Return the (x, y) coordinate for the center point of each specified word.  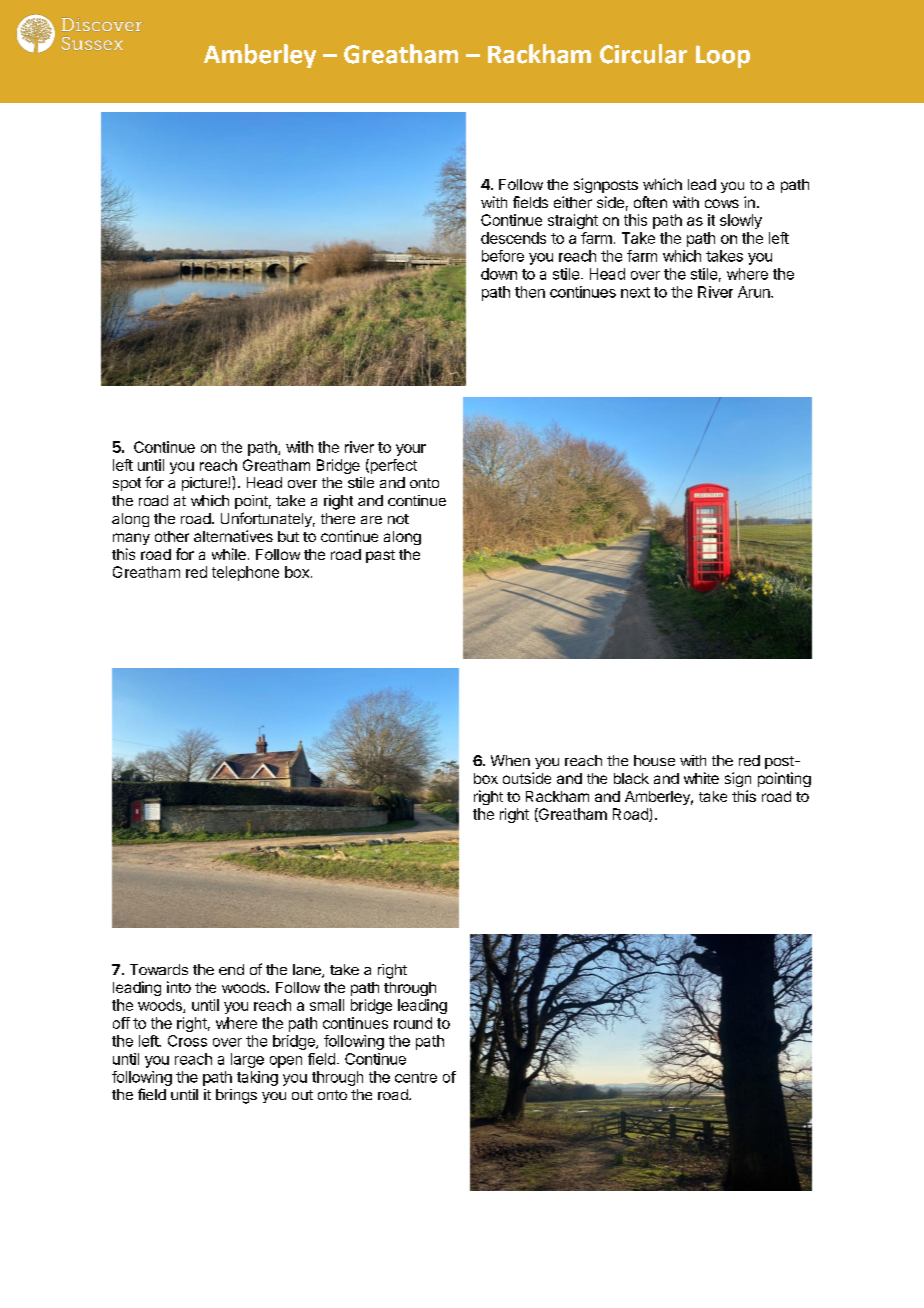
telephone (245, 573)
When (510, 760)
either (573, 202)
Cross (187, 1041)
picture (205, 484)
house (654, 760)
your (411, 450)
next (635, 292)
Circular (643, 54)
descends (513, 238)
